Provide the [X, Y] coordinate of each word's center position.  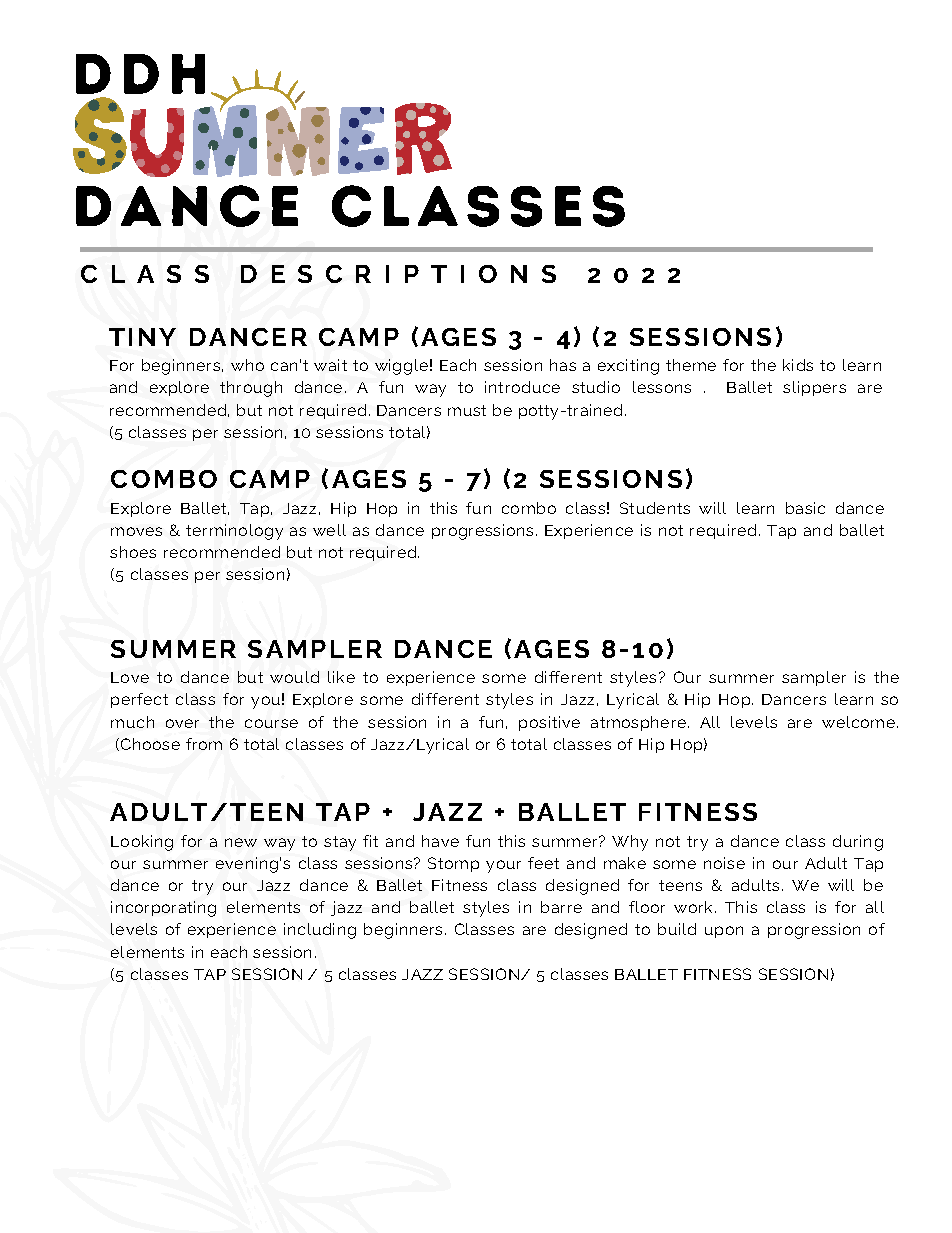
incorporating [163, 909]
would [294, 677]
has [563, 365]
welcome [858, 722]
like [341, 677]
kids [798, 365]
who [247, 365]
